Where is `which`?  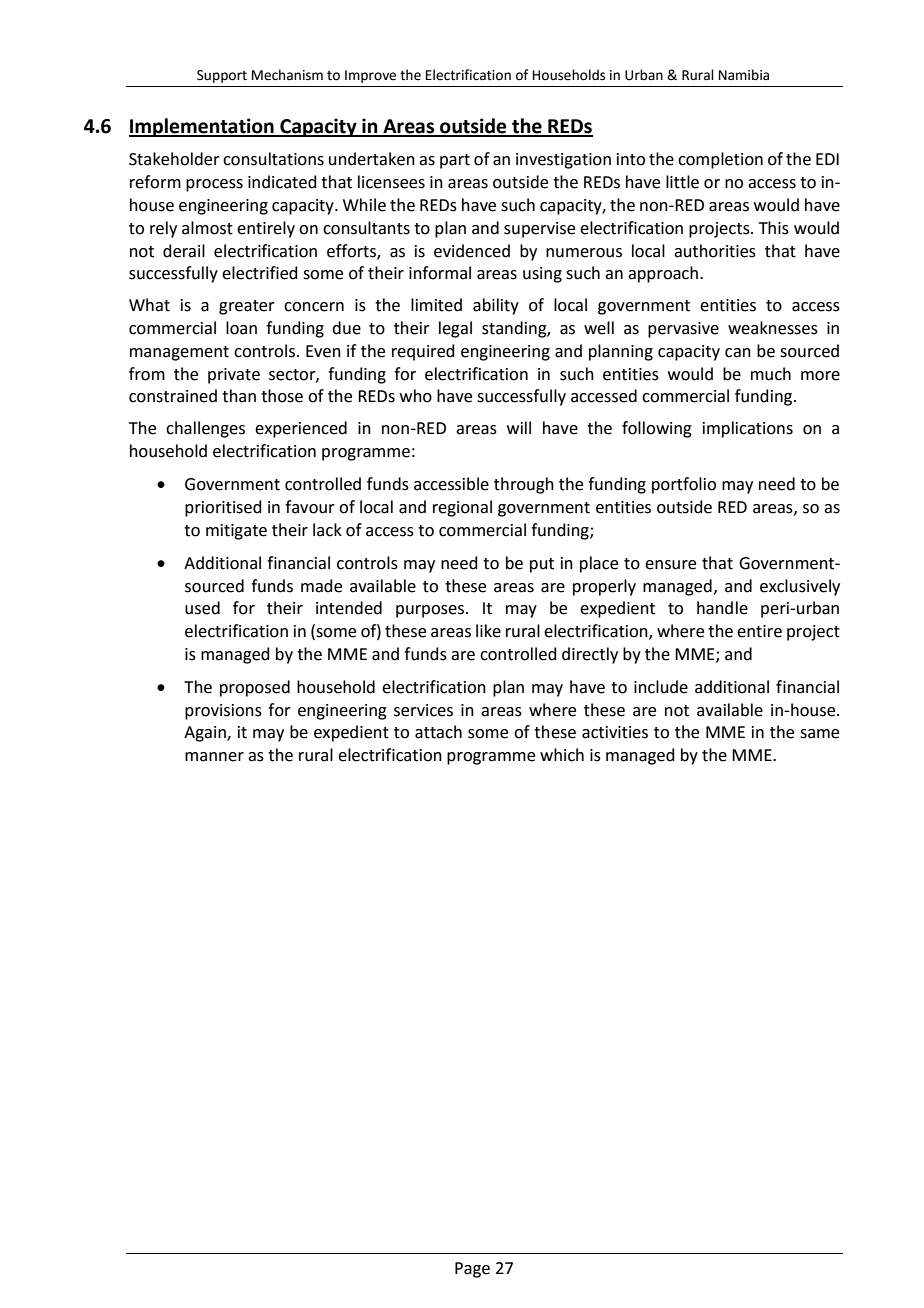 which is located at coordinates (562, 755).
